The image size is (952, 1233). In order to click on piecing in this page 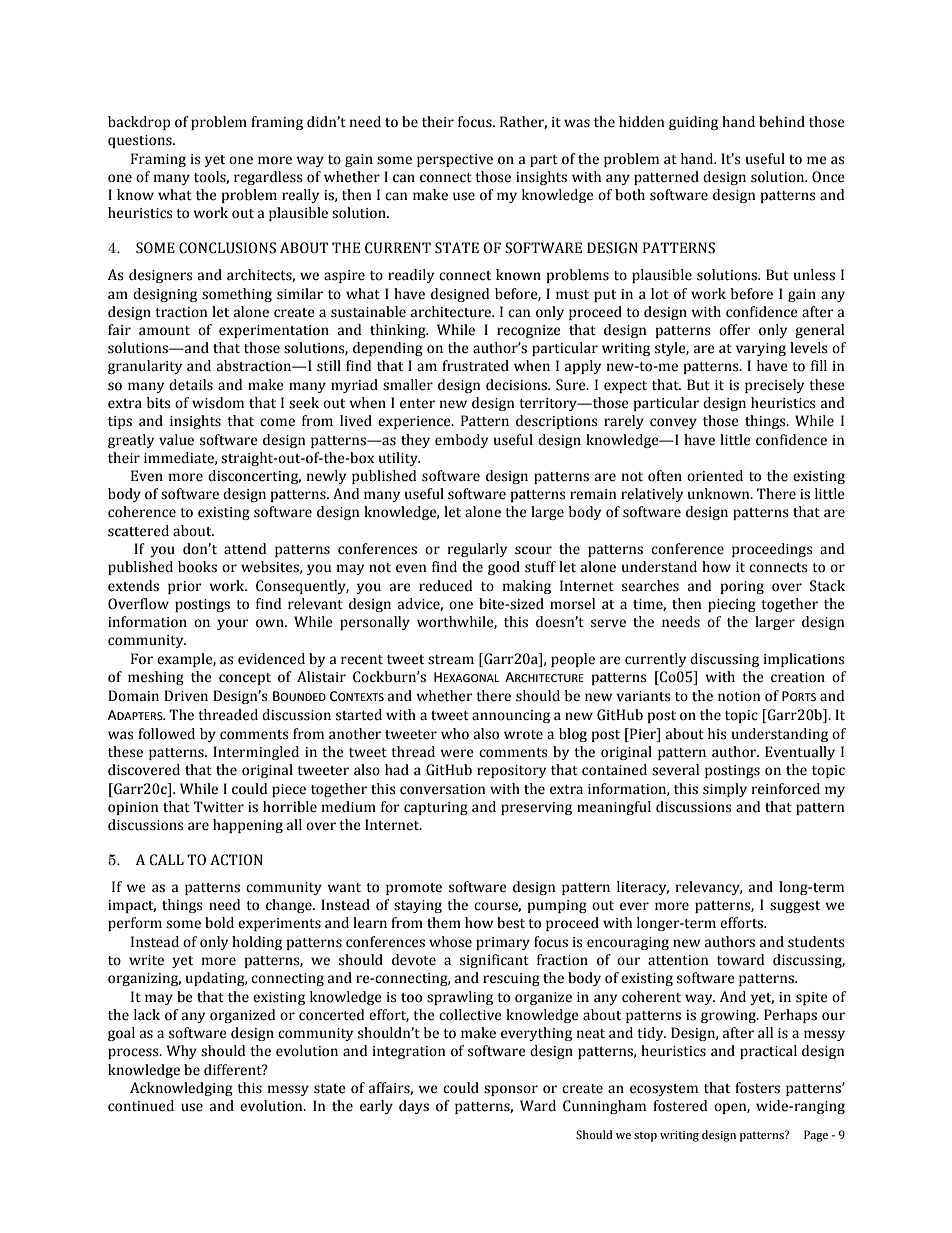, I will do `click(732, 605)`.
